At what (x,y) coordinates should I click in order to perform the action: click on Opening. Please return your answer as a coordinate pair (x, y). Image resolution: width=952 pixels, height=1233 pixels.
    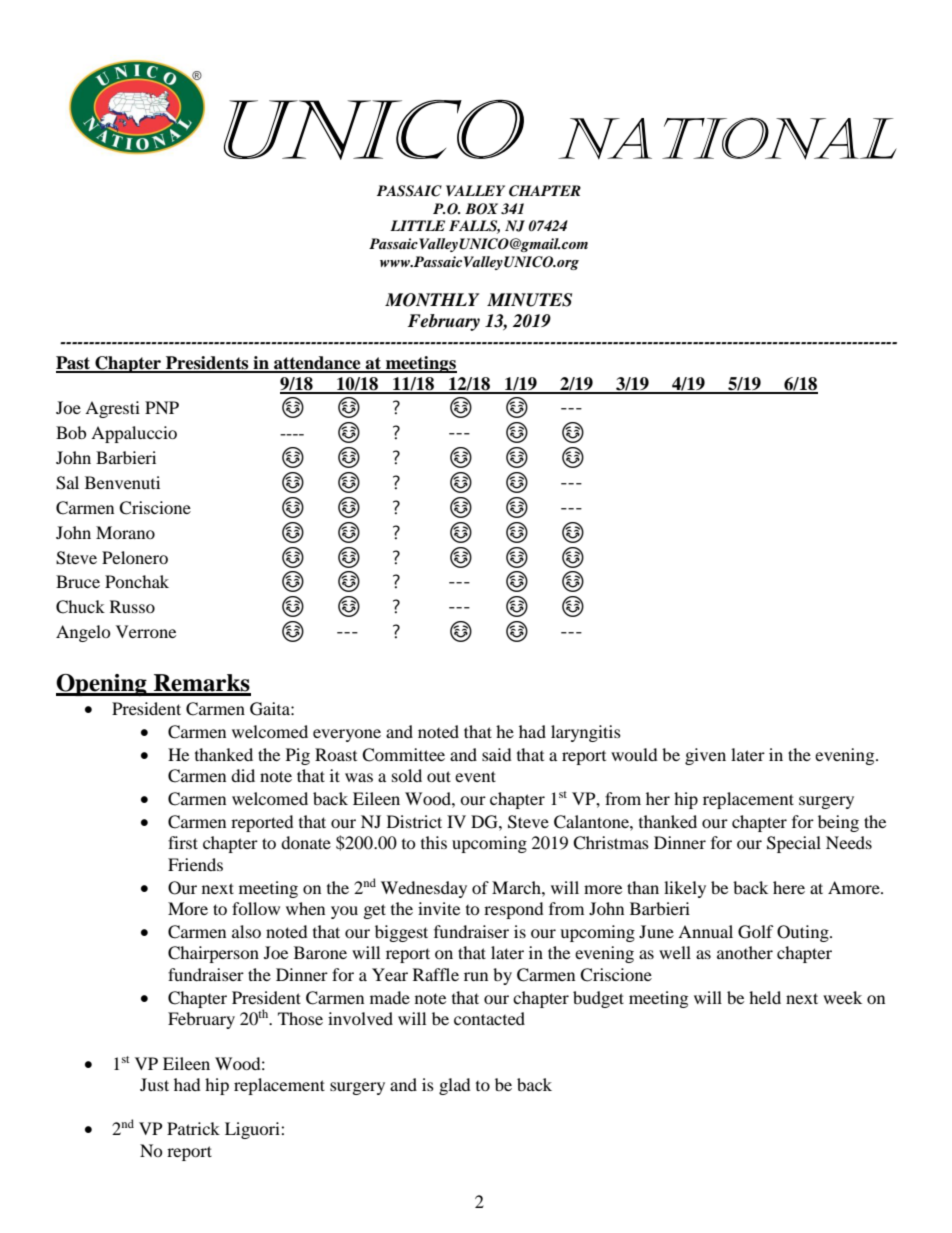
    Looking at the image, I should click on (102, 685).
